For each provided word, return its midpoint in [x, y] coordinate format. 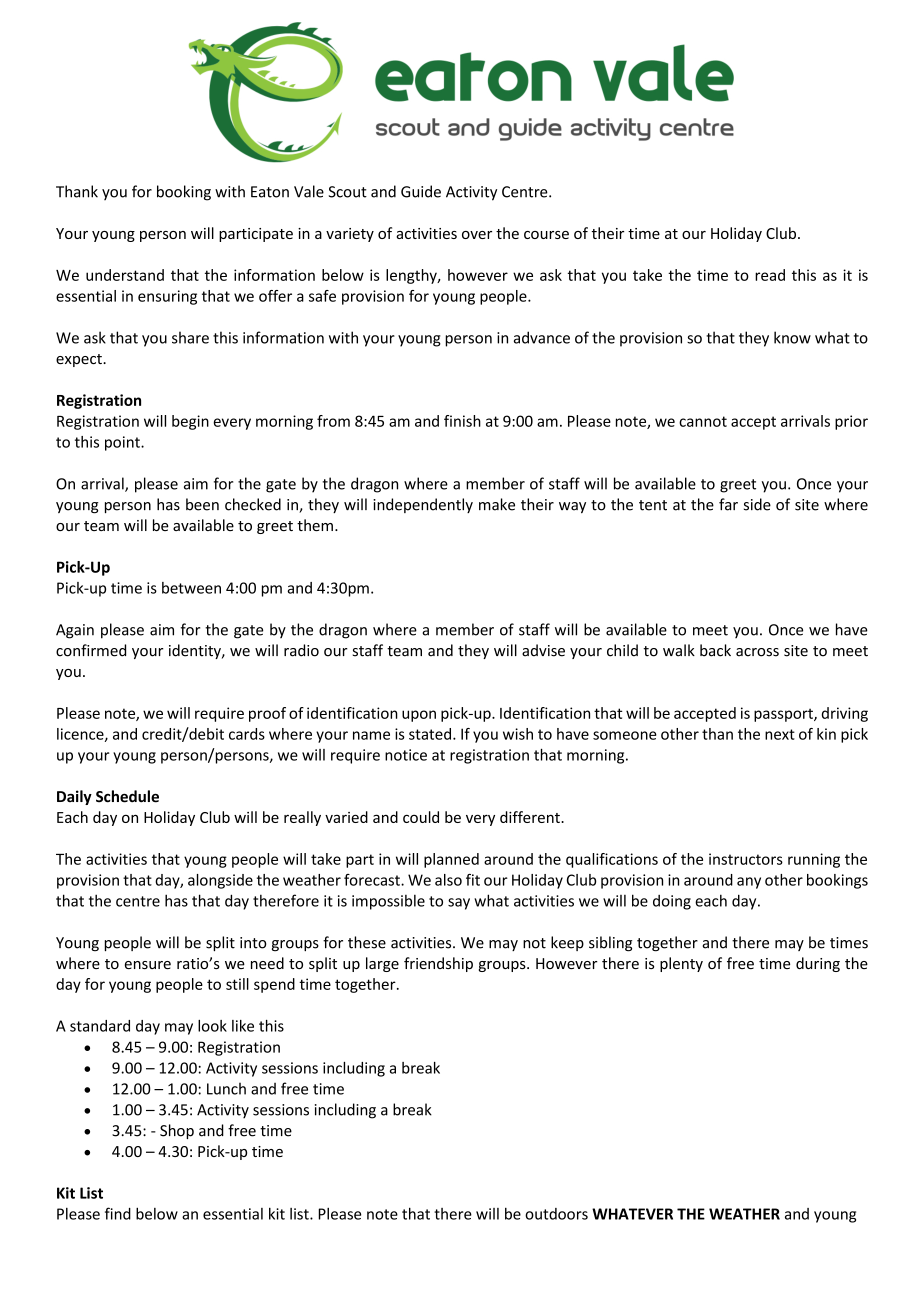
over [477, 235]
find [118, 1213]
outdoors [556, 1214]
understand [125, 275]
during [818, 964]
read [770, 275]
